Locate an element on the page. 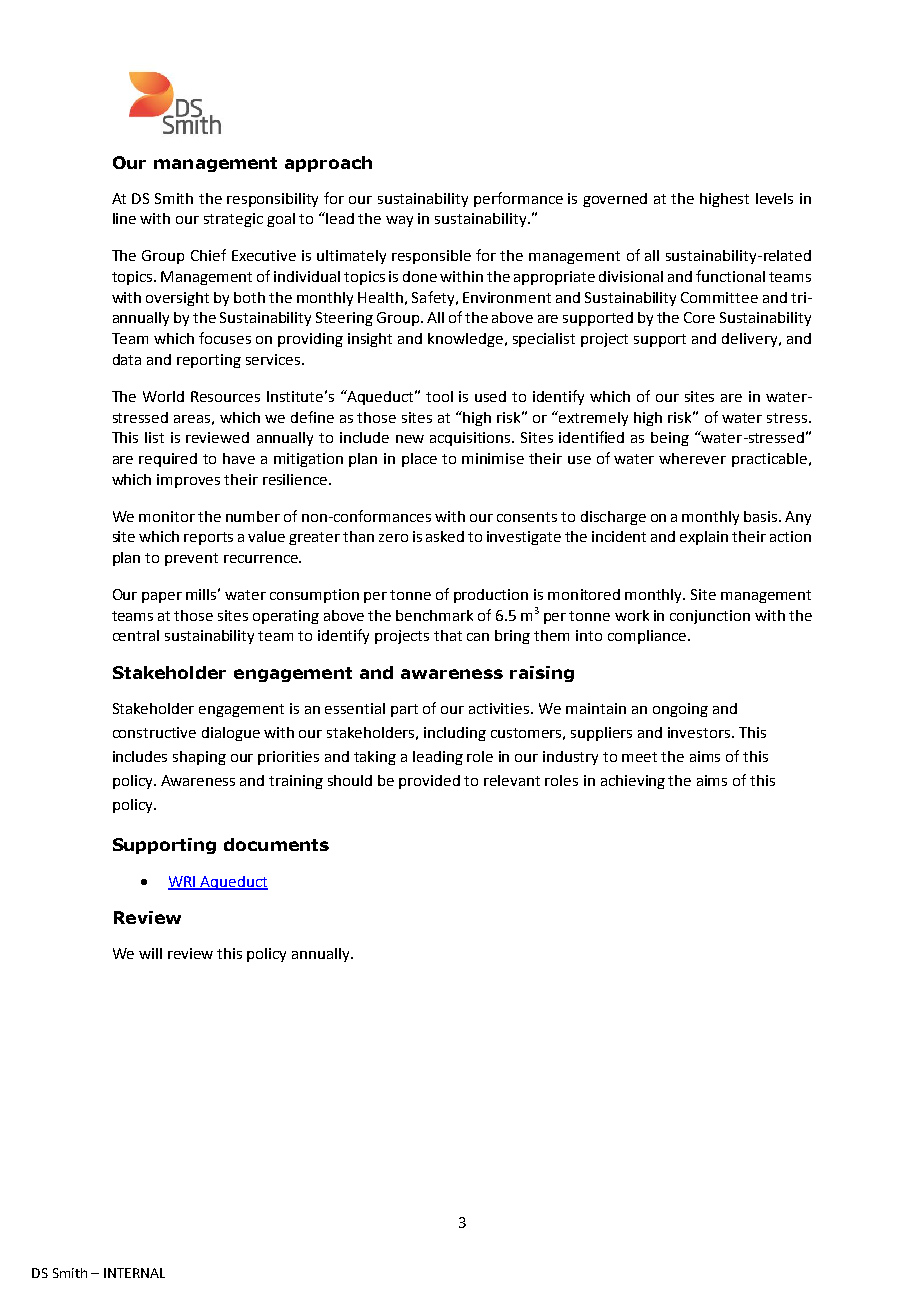  levels is located at coordinates (774, 198).
